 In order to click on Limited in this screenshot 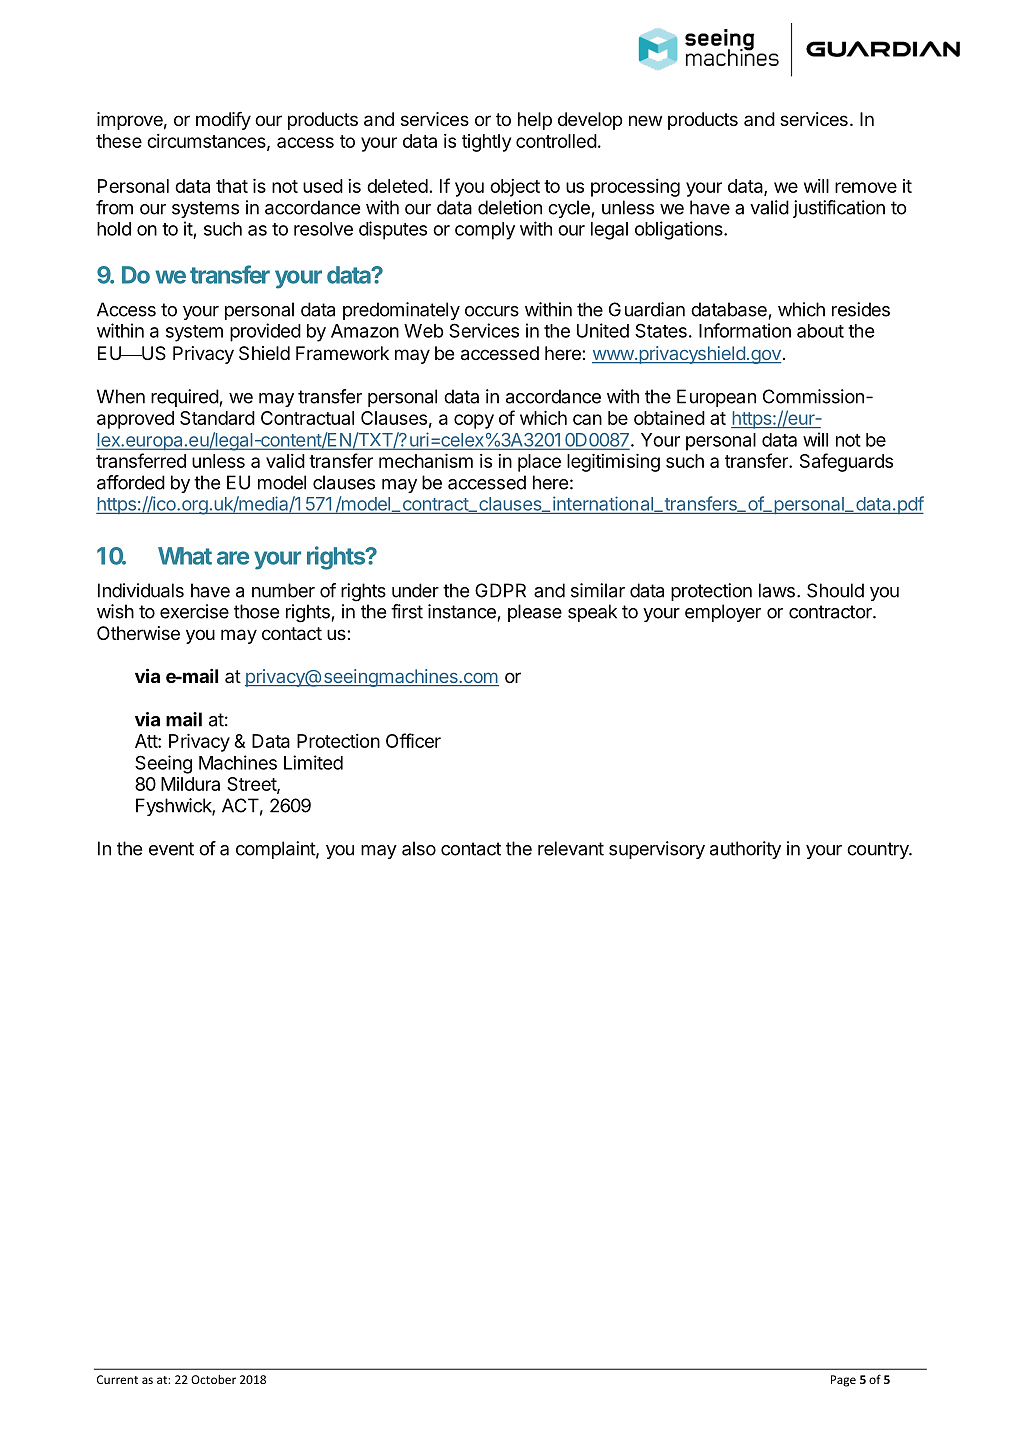, I will do `click(313, 762)`.
